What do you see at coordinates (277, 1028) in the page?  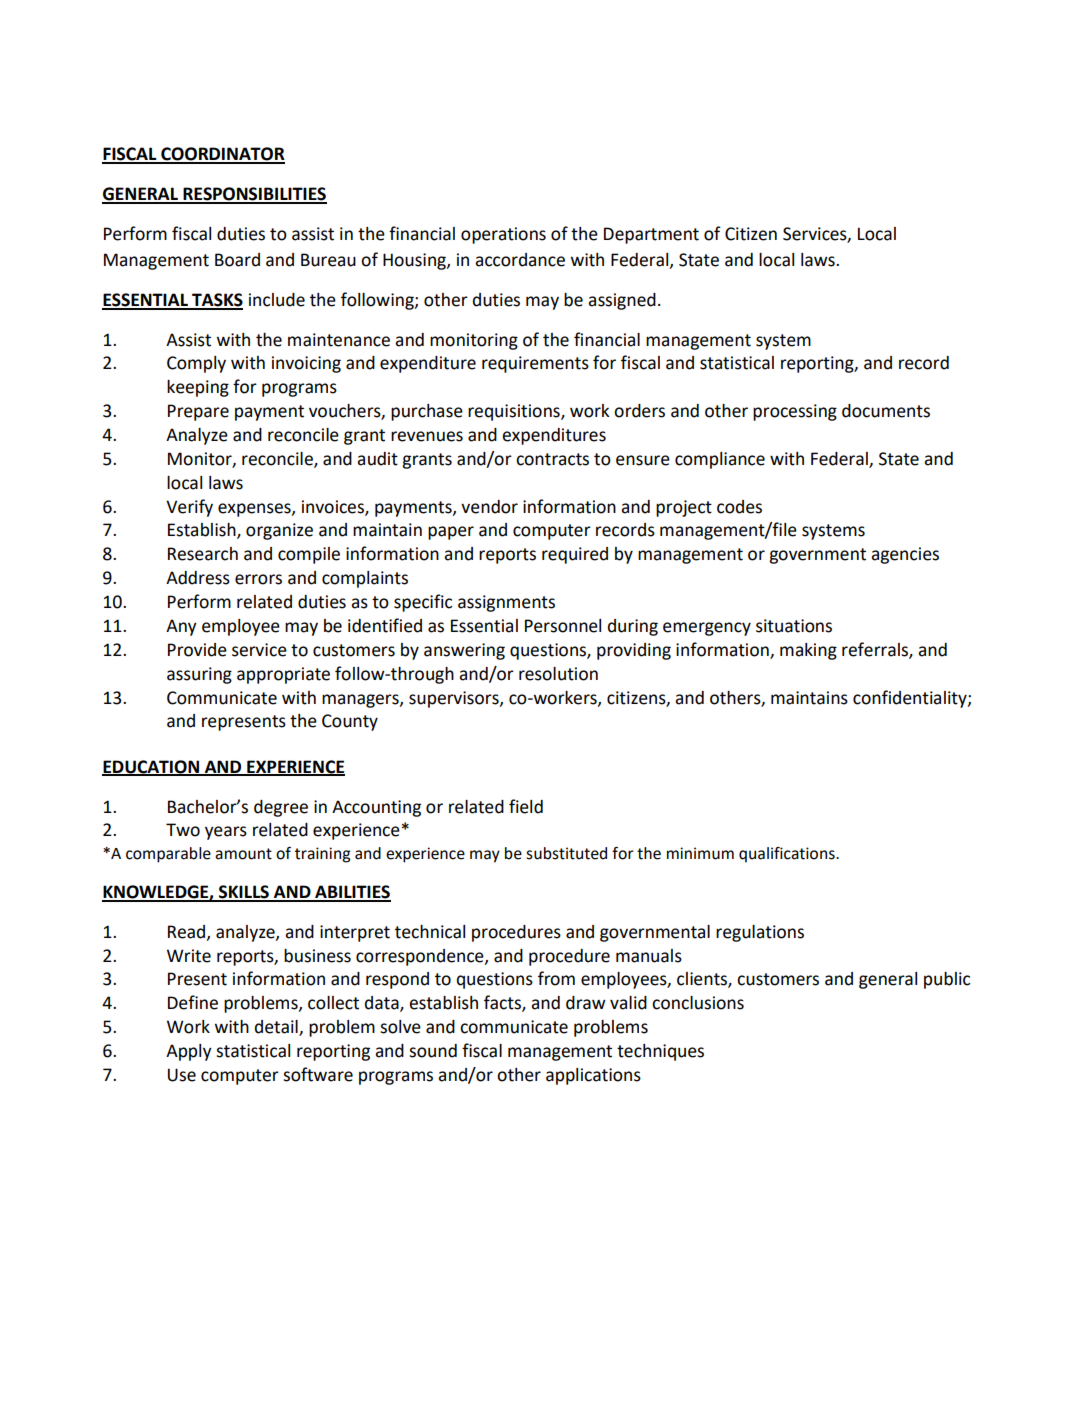 I see `detail` at bounding box center [277, 1028].
